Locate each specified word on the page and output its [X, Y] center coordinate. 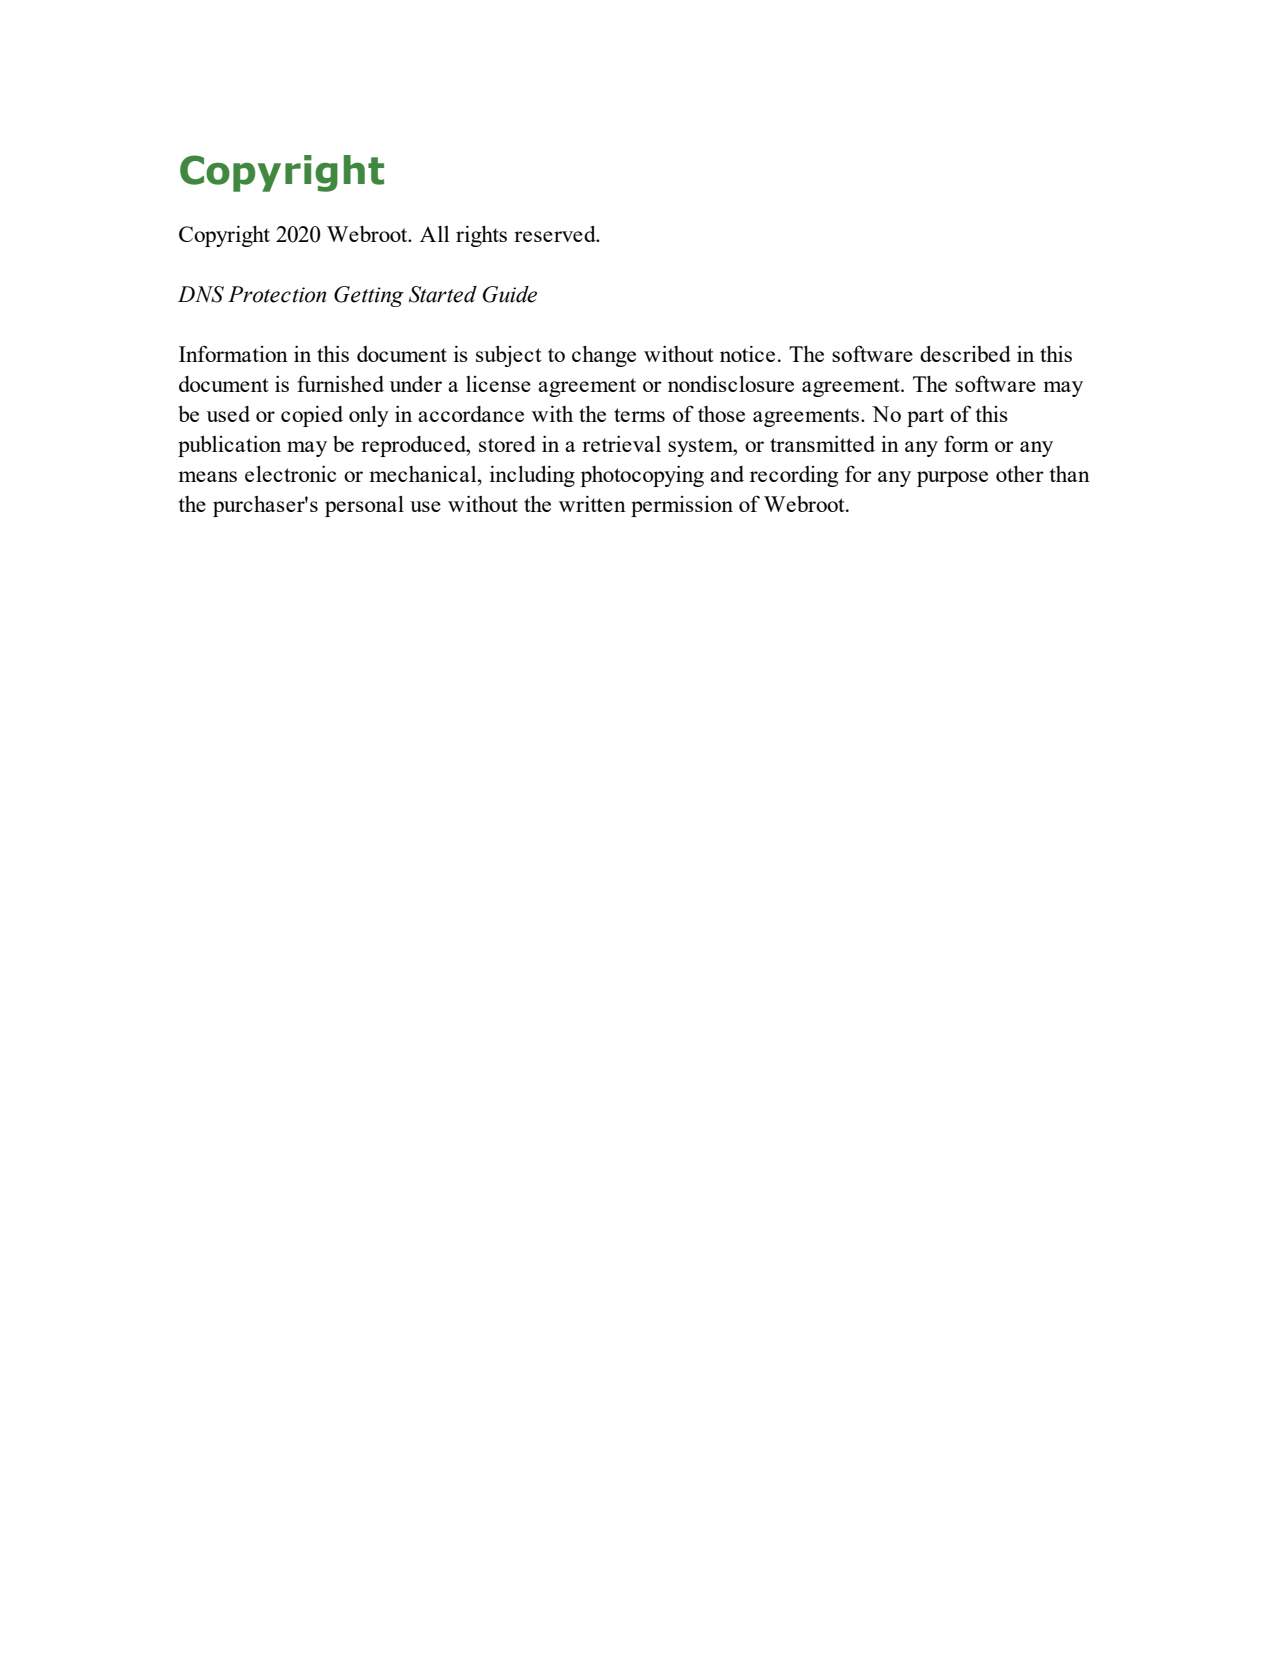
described [965, 354]
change [604, 356]
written [592, 503]
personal [364, 506]
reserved [556, 234]
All [434, 234]
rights [481, 236]
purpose [952, 479]
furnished [340, 383]
